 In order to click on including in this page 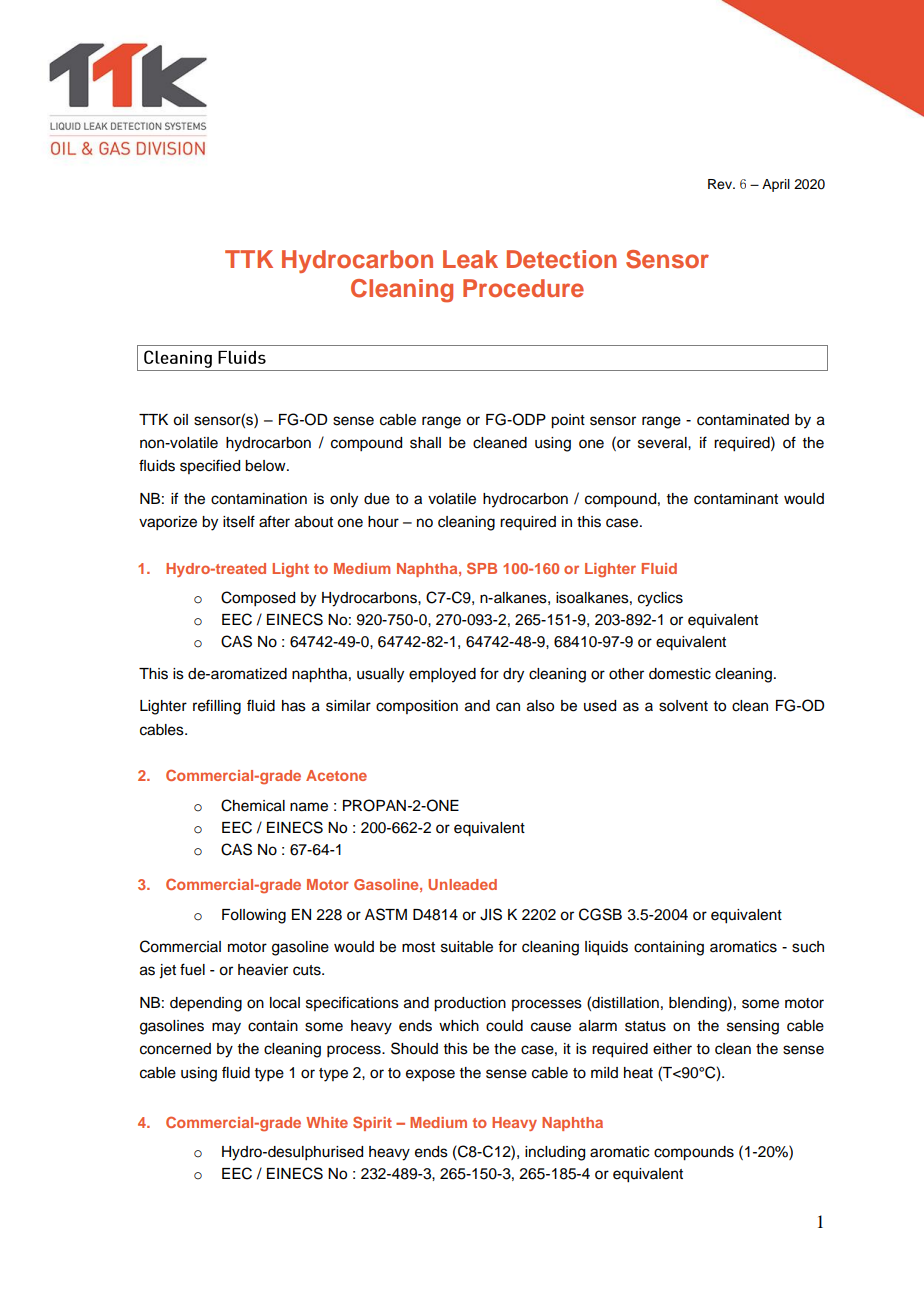, I will do `click(555, 1153)`.
